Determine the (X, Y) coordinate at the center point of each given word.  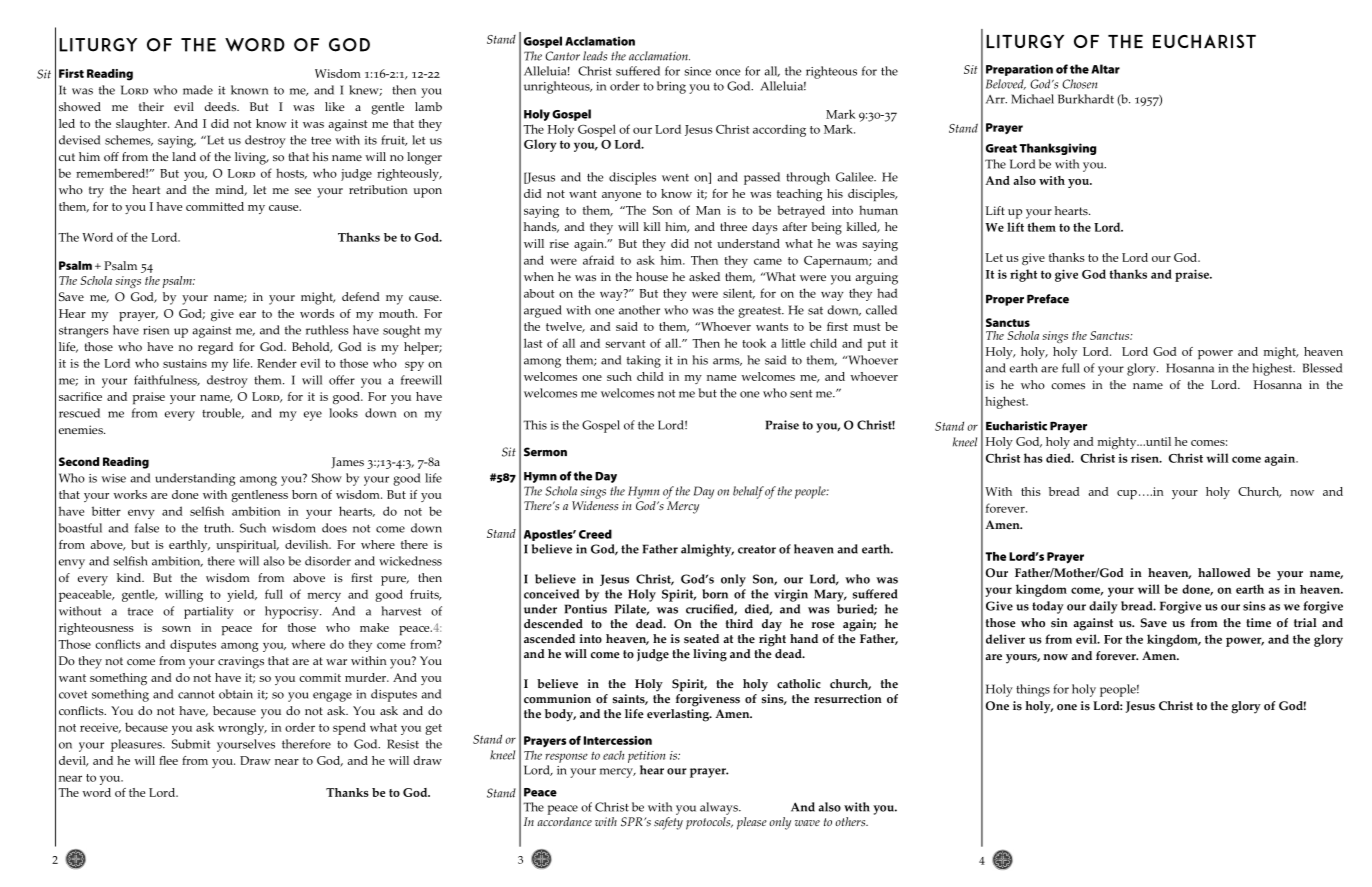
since (697, 71)
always (720, 808)
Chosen (1079, 84)
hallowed (1224, 573)
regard (215, 348)
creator (757, 549)
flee (168, 760)
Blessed (1322, 368)
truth (219, 528)
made (198, 90)
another (639, 310)
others (851, 822)
